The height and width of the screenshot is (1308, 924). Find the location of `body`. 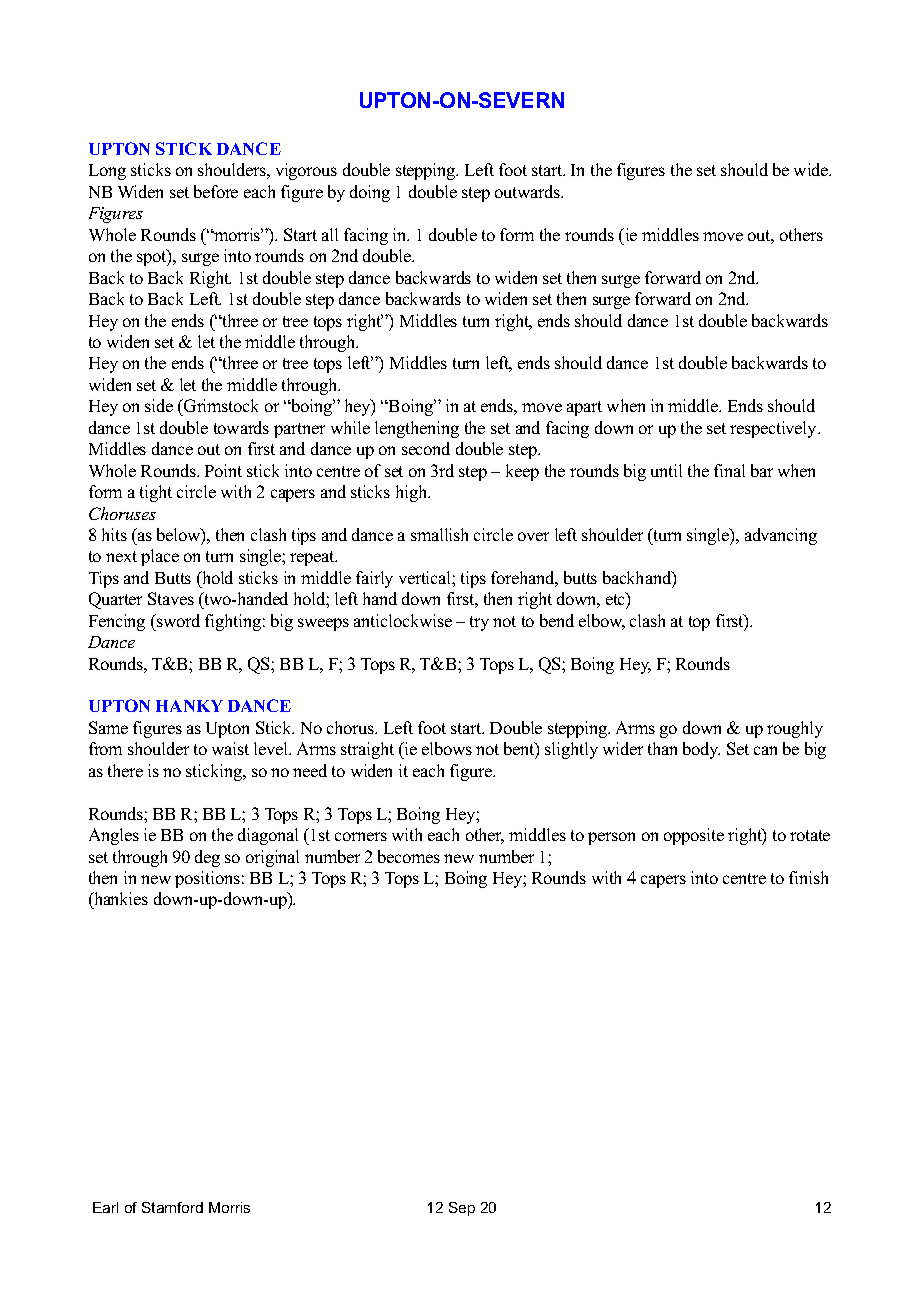

body is located at coordinates (701, 750).
